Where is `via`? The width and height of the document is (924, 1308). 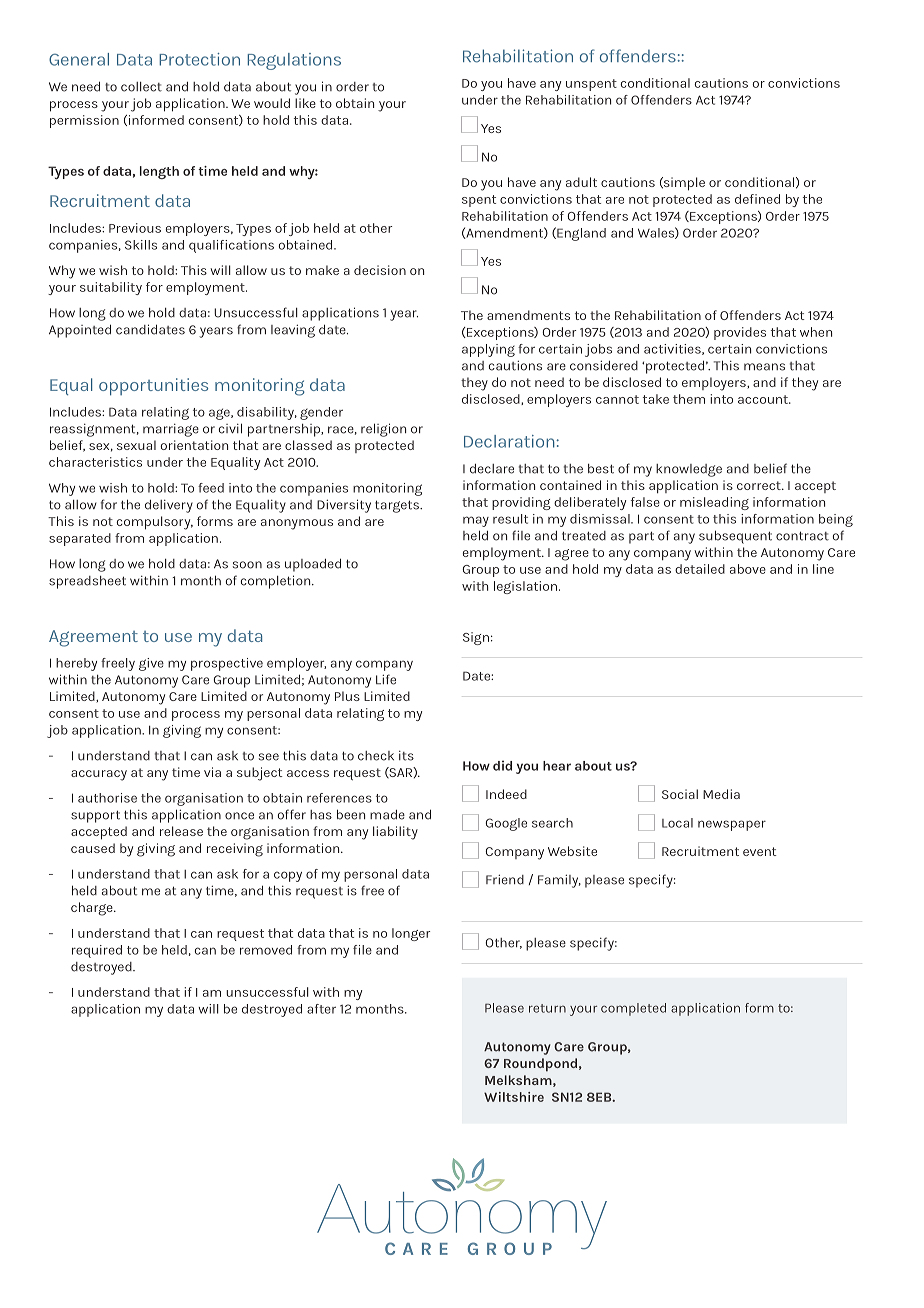
via is located at coordinates (212, 772).
